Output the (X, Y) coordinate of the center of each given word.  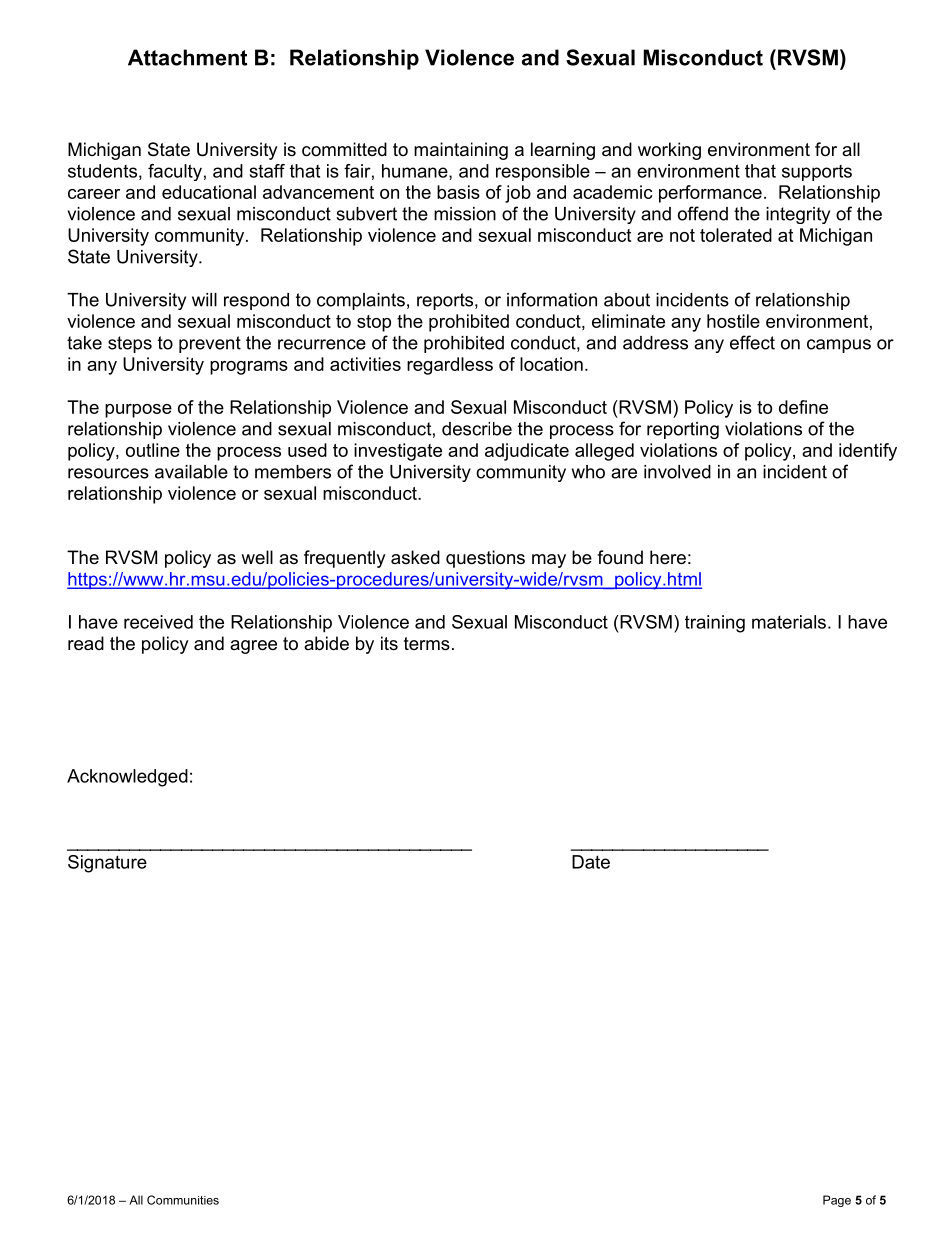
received (158, 622)
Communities (183, 1200)
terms (427, 644)
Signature (107, 864)
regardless (450, 366)
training (715, 624)
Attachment (187, 57)
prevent (210, 344)
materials (789, 622)
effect (752, 342)
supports (817, 173)
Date (591, 862)
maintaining (461, 151)
